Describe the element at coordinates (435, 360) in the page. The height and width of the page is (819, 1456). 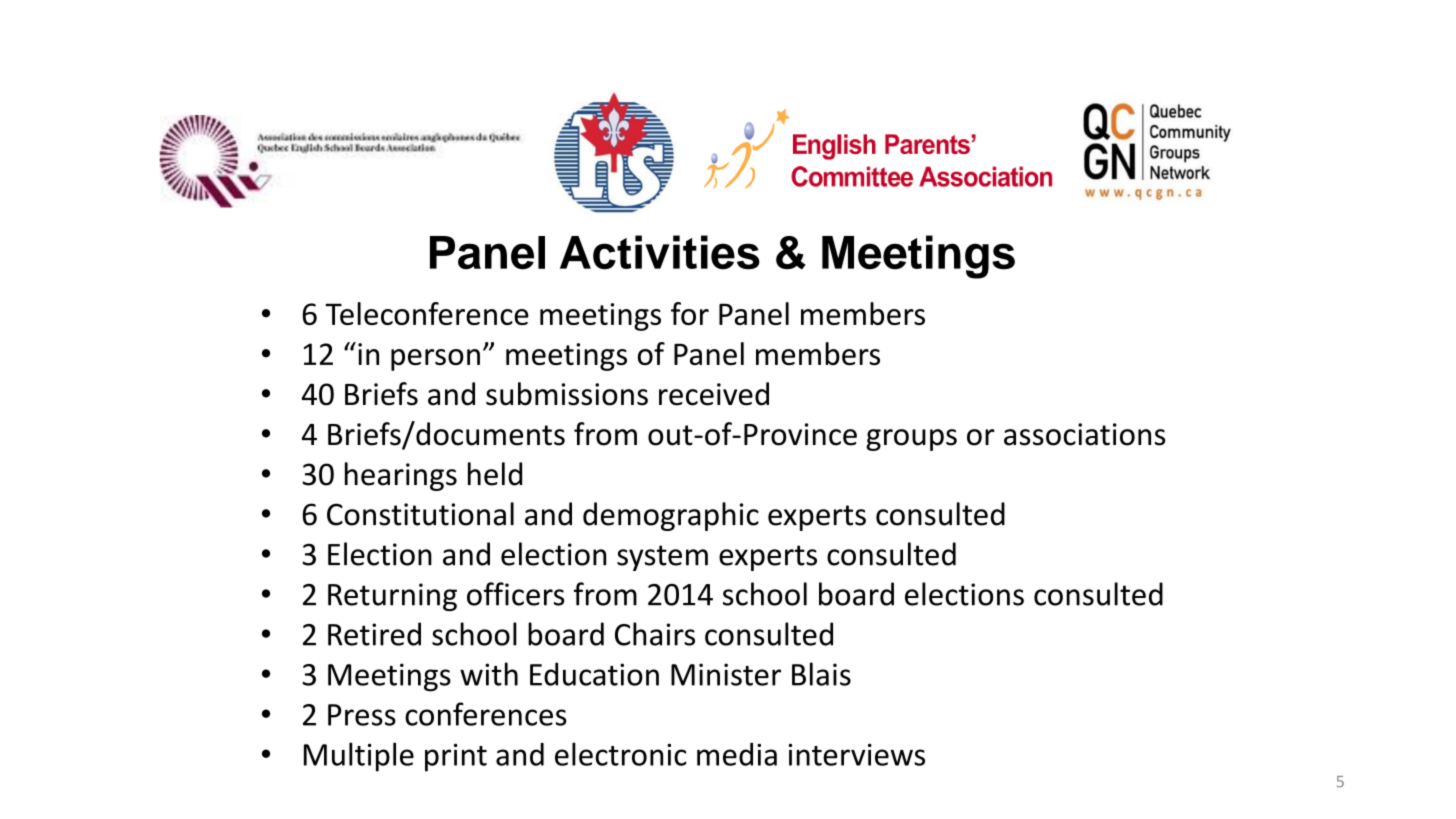
I see `person` at that location.
